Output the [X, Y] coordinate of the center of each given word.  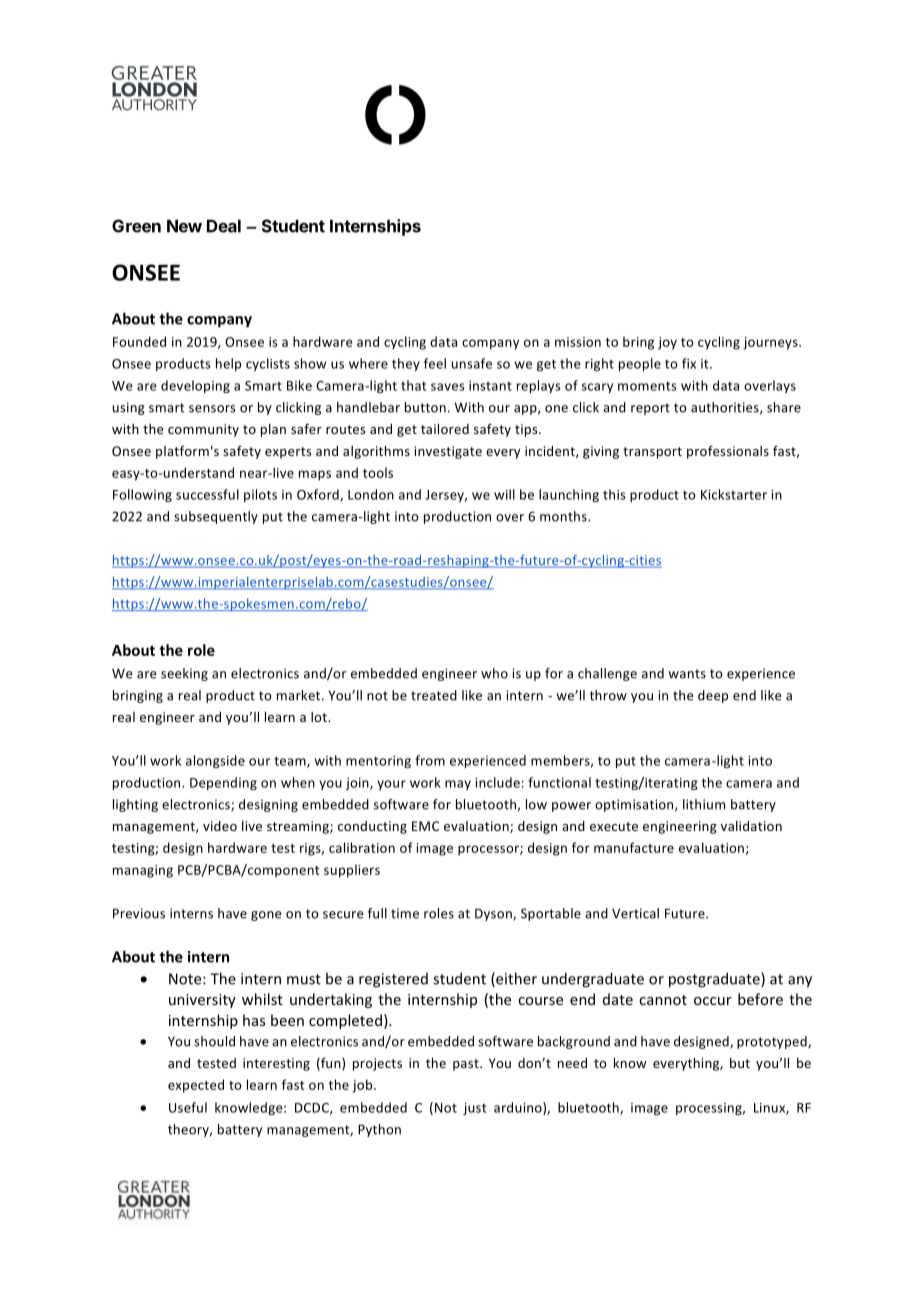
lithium [704, 804]
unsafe [472, 363]
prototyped [773, 1042]
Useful [188, 1107]
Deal [224, 226]
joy [667, 343]
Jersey [446, 496]
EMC [425, 826]
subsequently [216, 517]
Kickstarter [734, 494]
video [220, 826]
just [474, 1109]
